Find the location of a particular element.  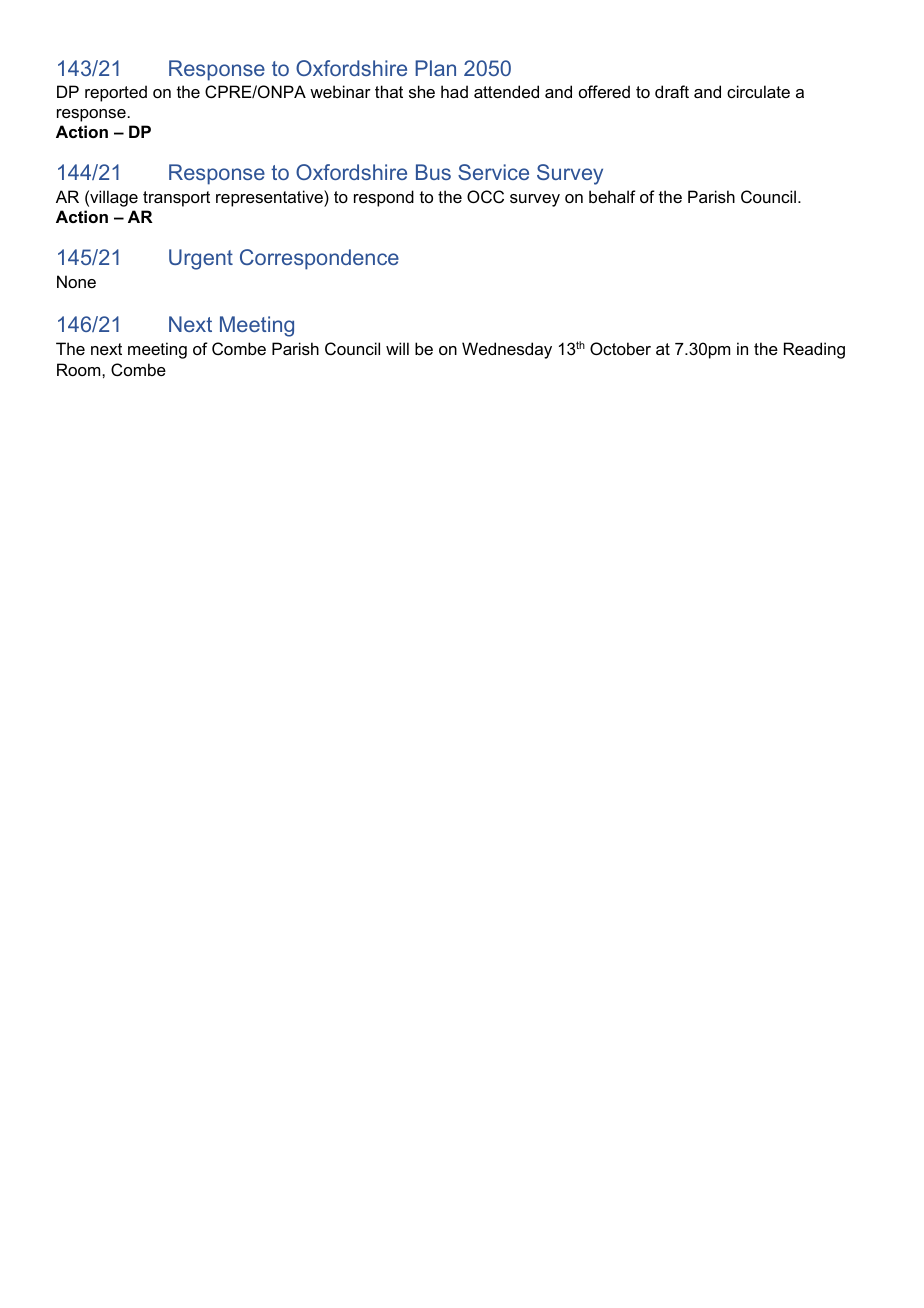

representative is located at coordinates (270, 198).
